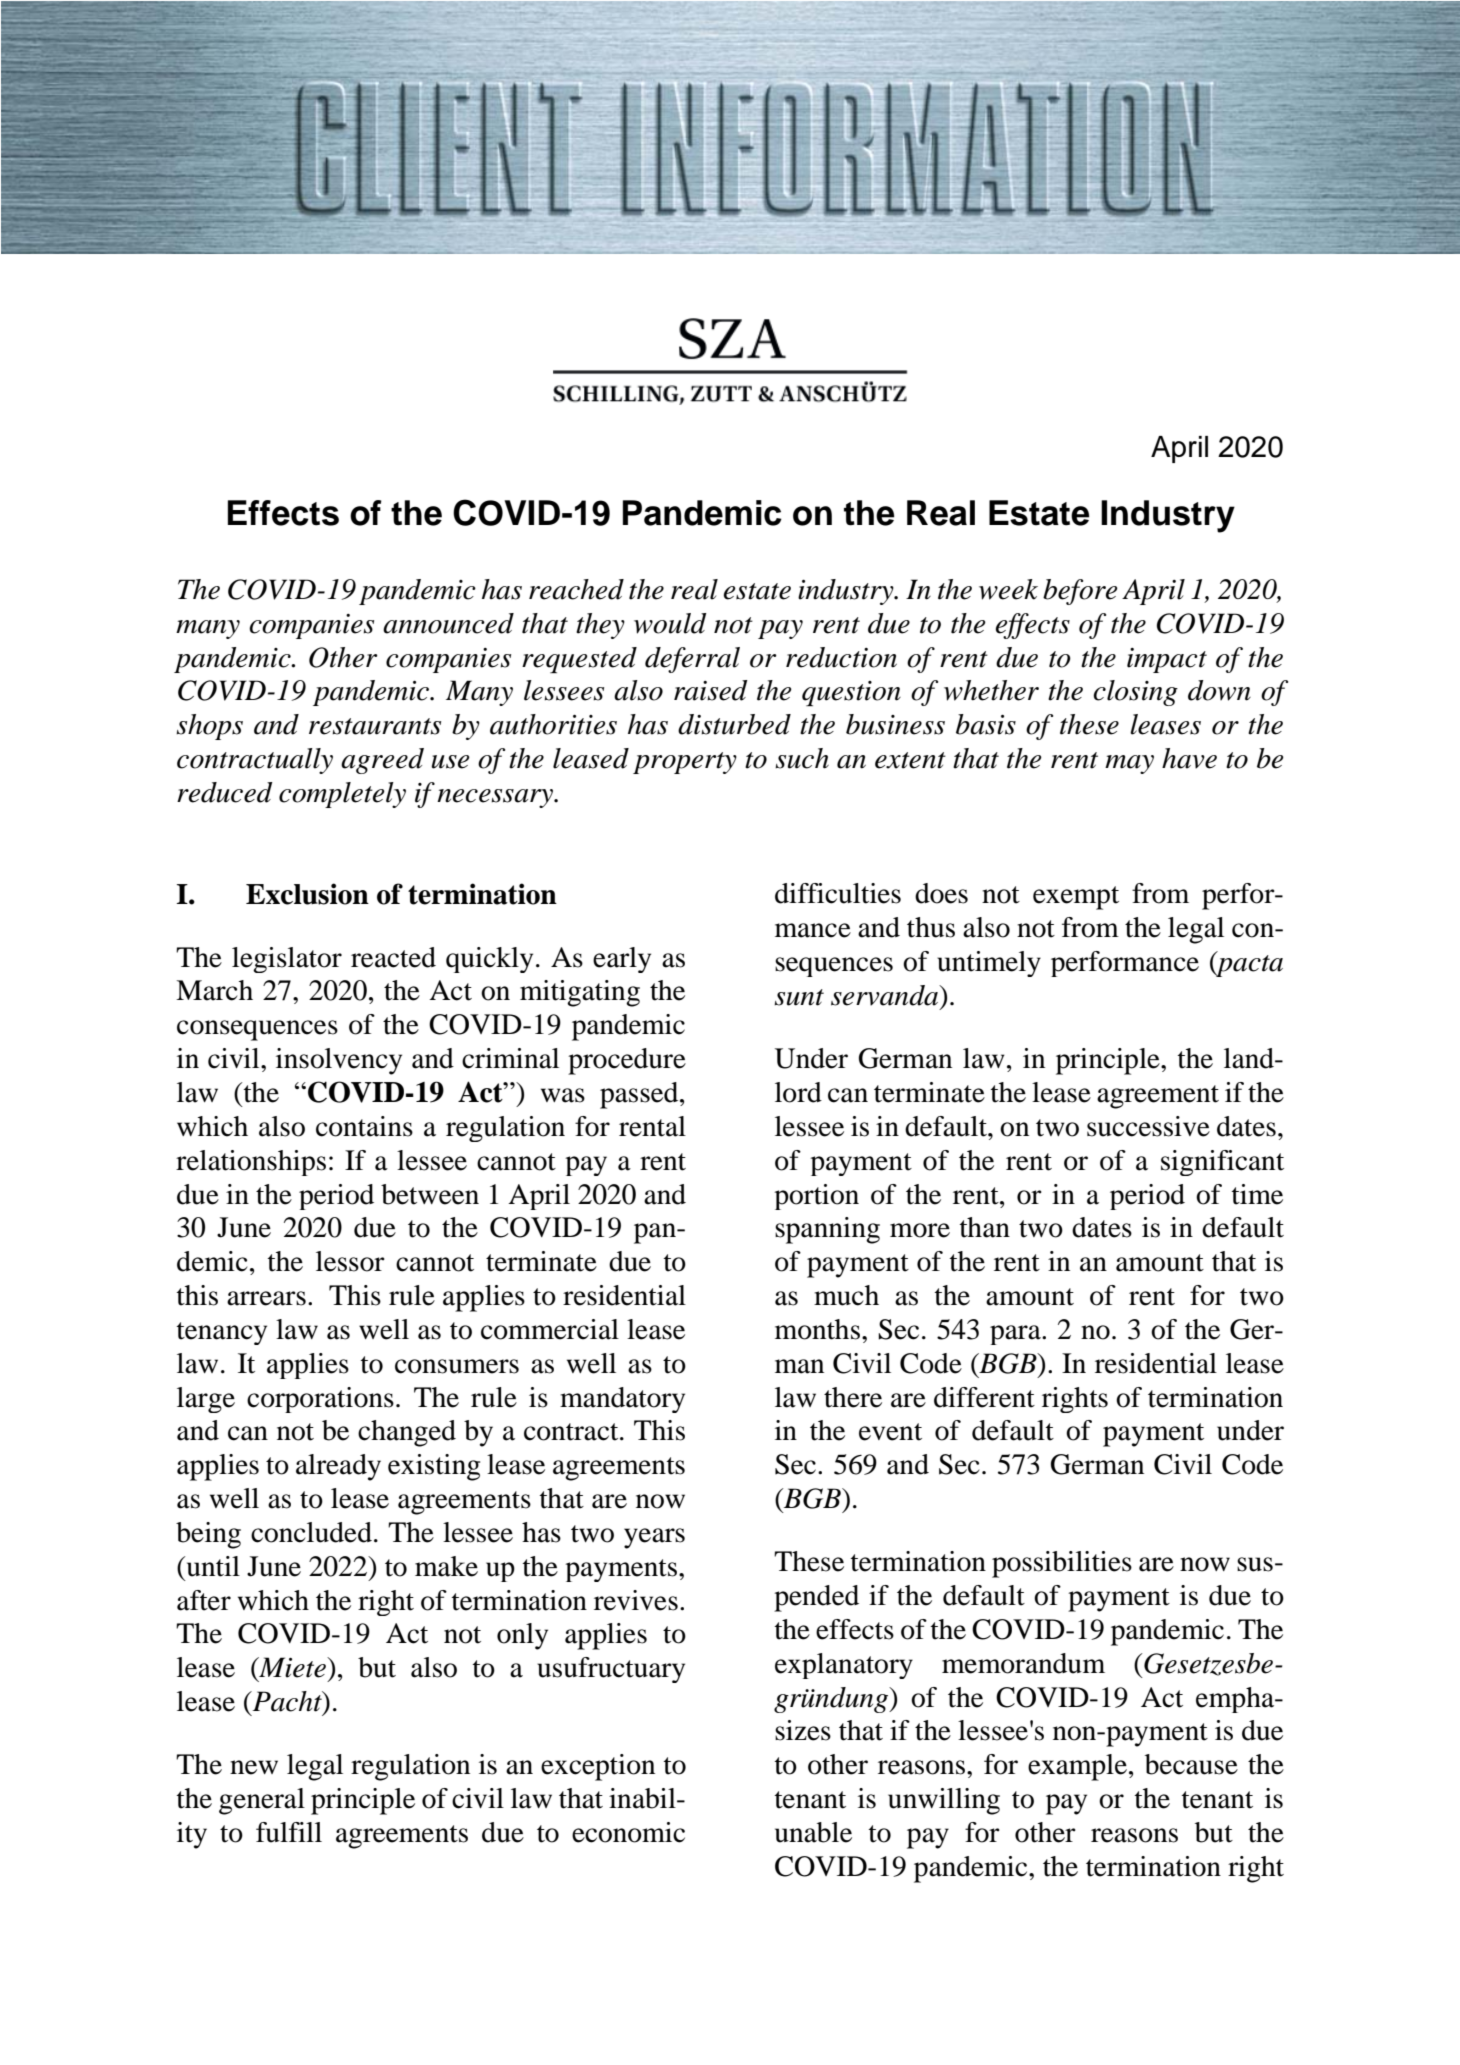 This document has height=2065, width=1460. I want to click on before, so click(1080, 592).
